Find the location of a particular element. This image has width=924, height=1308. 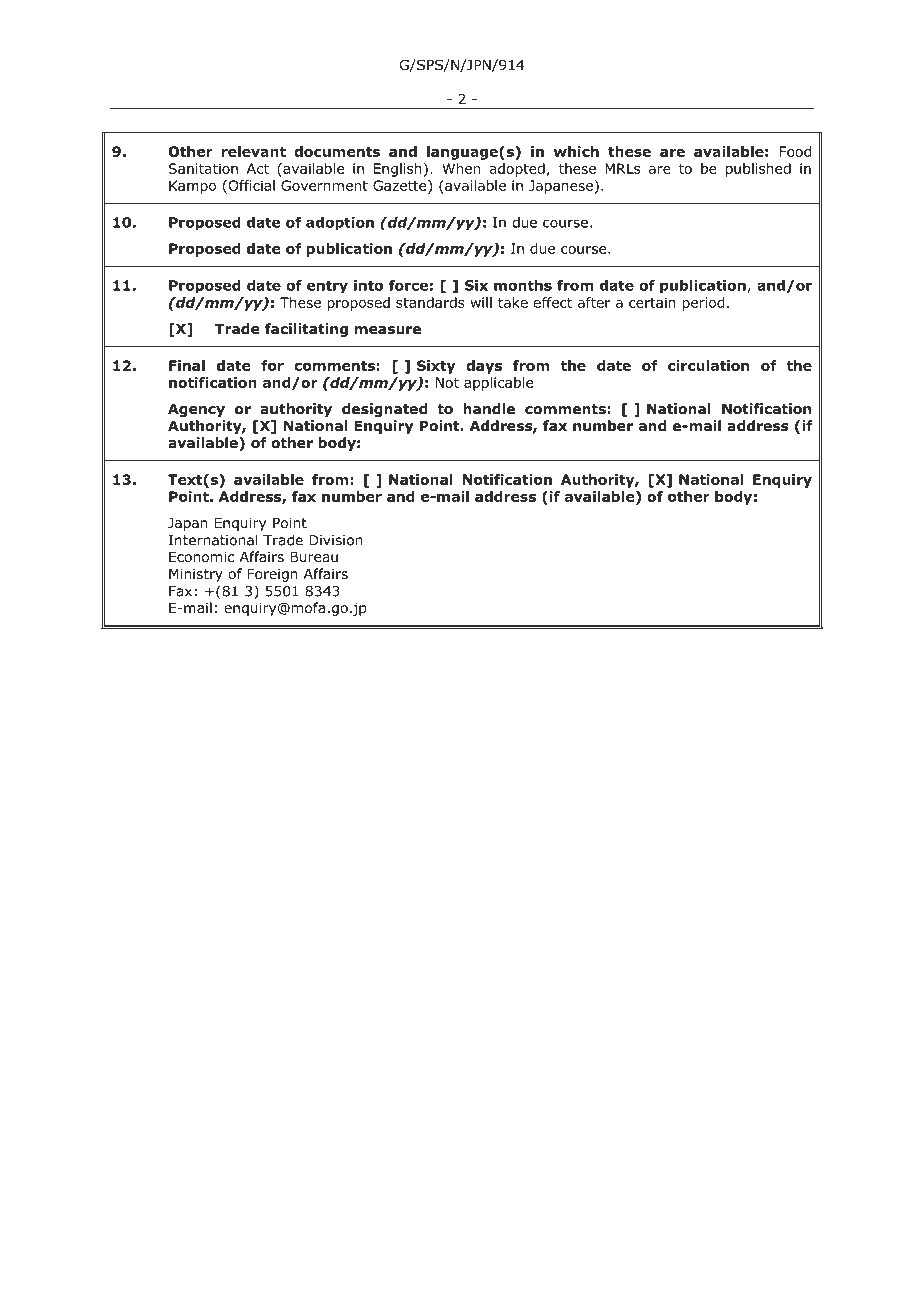

Act is located at coordinates (258, 168).
